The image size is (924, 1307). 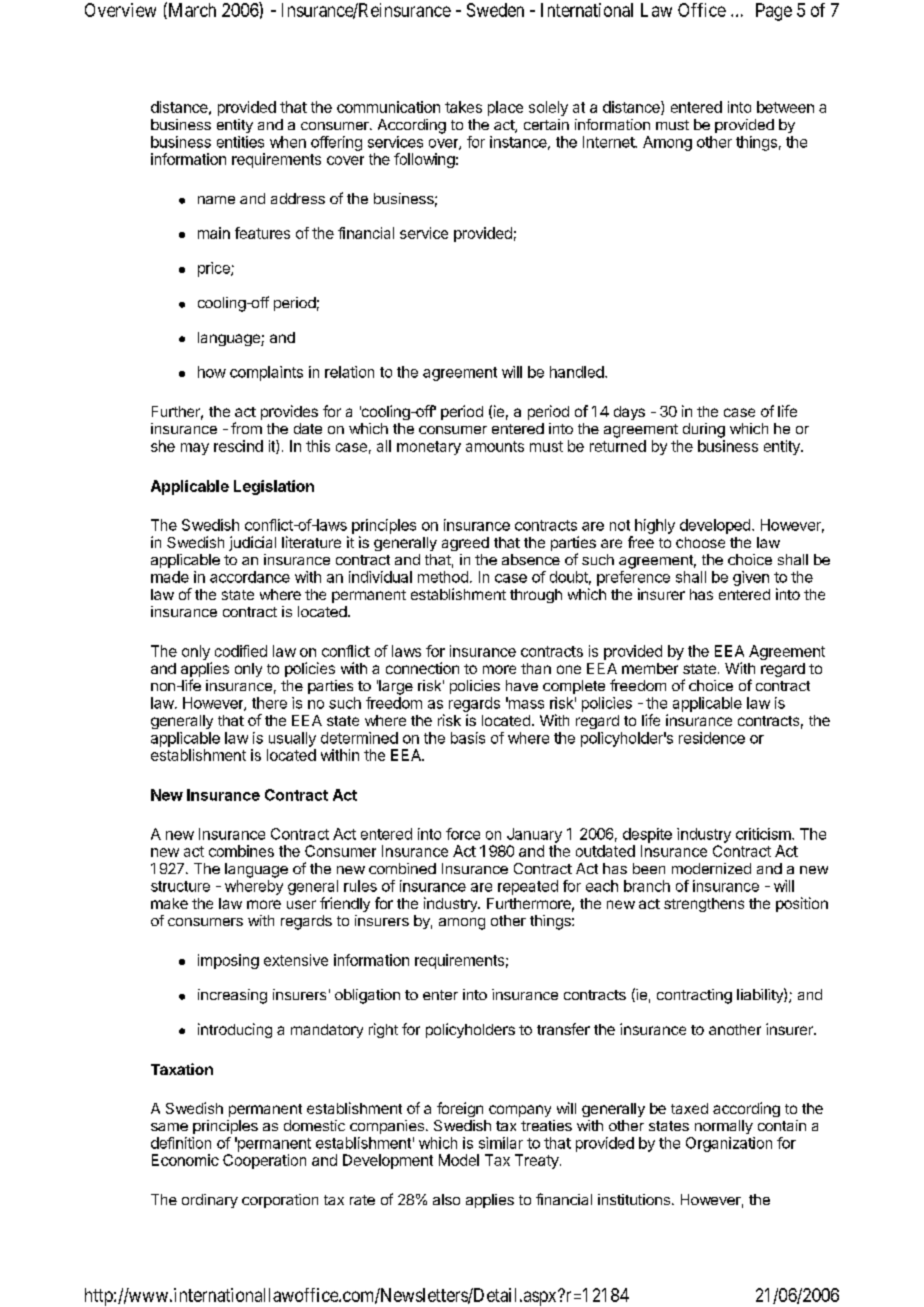 I want to click on accordance, so click(x=250, y=577).
